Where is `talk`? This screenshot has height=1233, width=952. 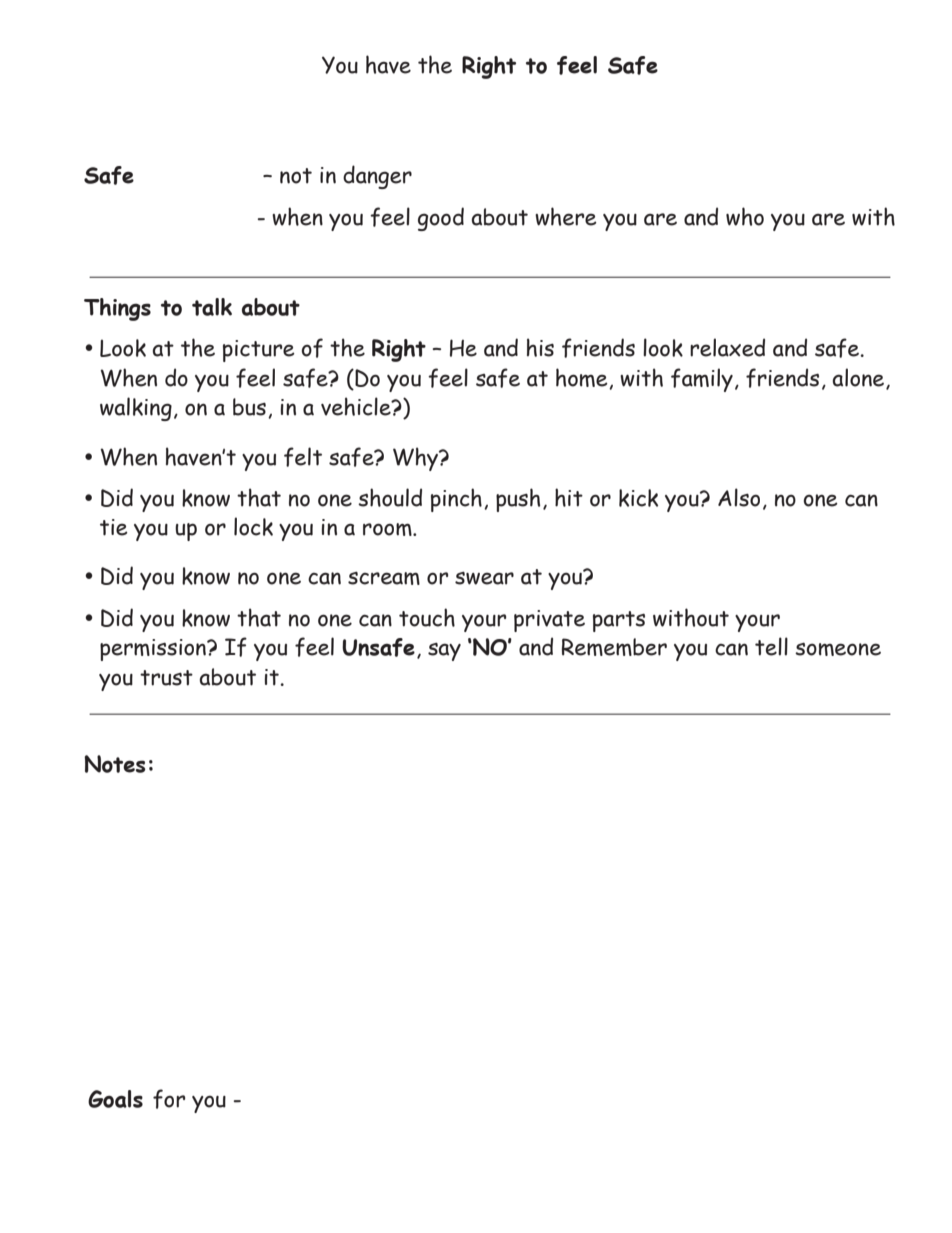
talk is located at coordinates (212, 307).
